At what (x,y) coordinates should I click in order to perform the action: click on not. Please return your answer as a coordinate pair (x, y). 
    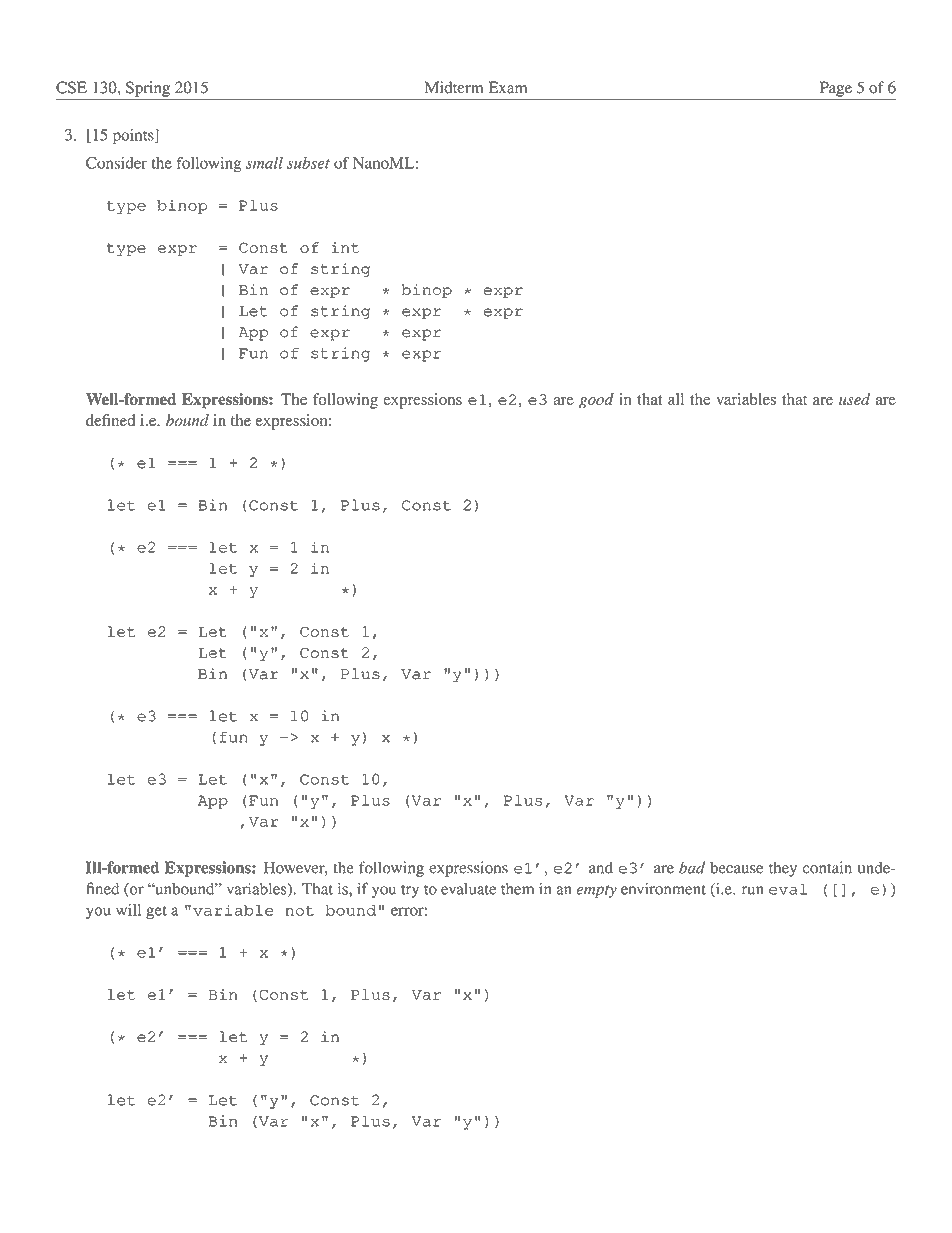
    Looking at the image, I should click on (300, 911).
